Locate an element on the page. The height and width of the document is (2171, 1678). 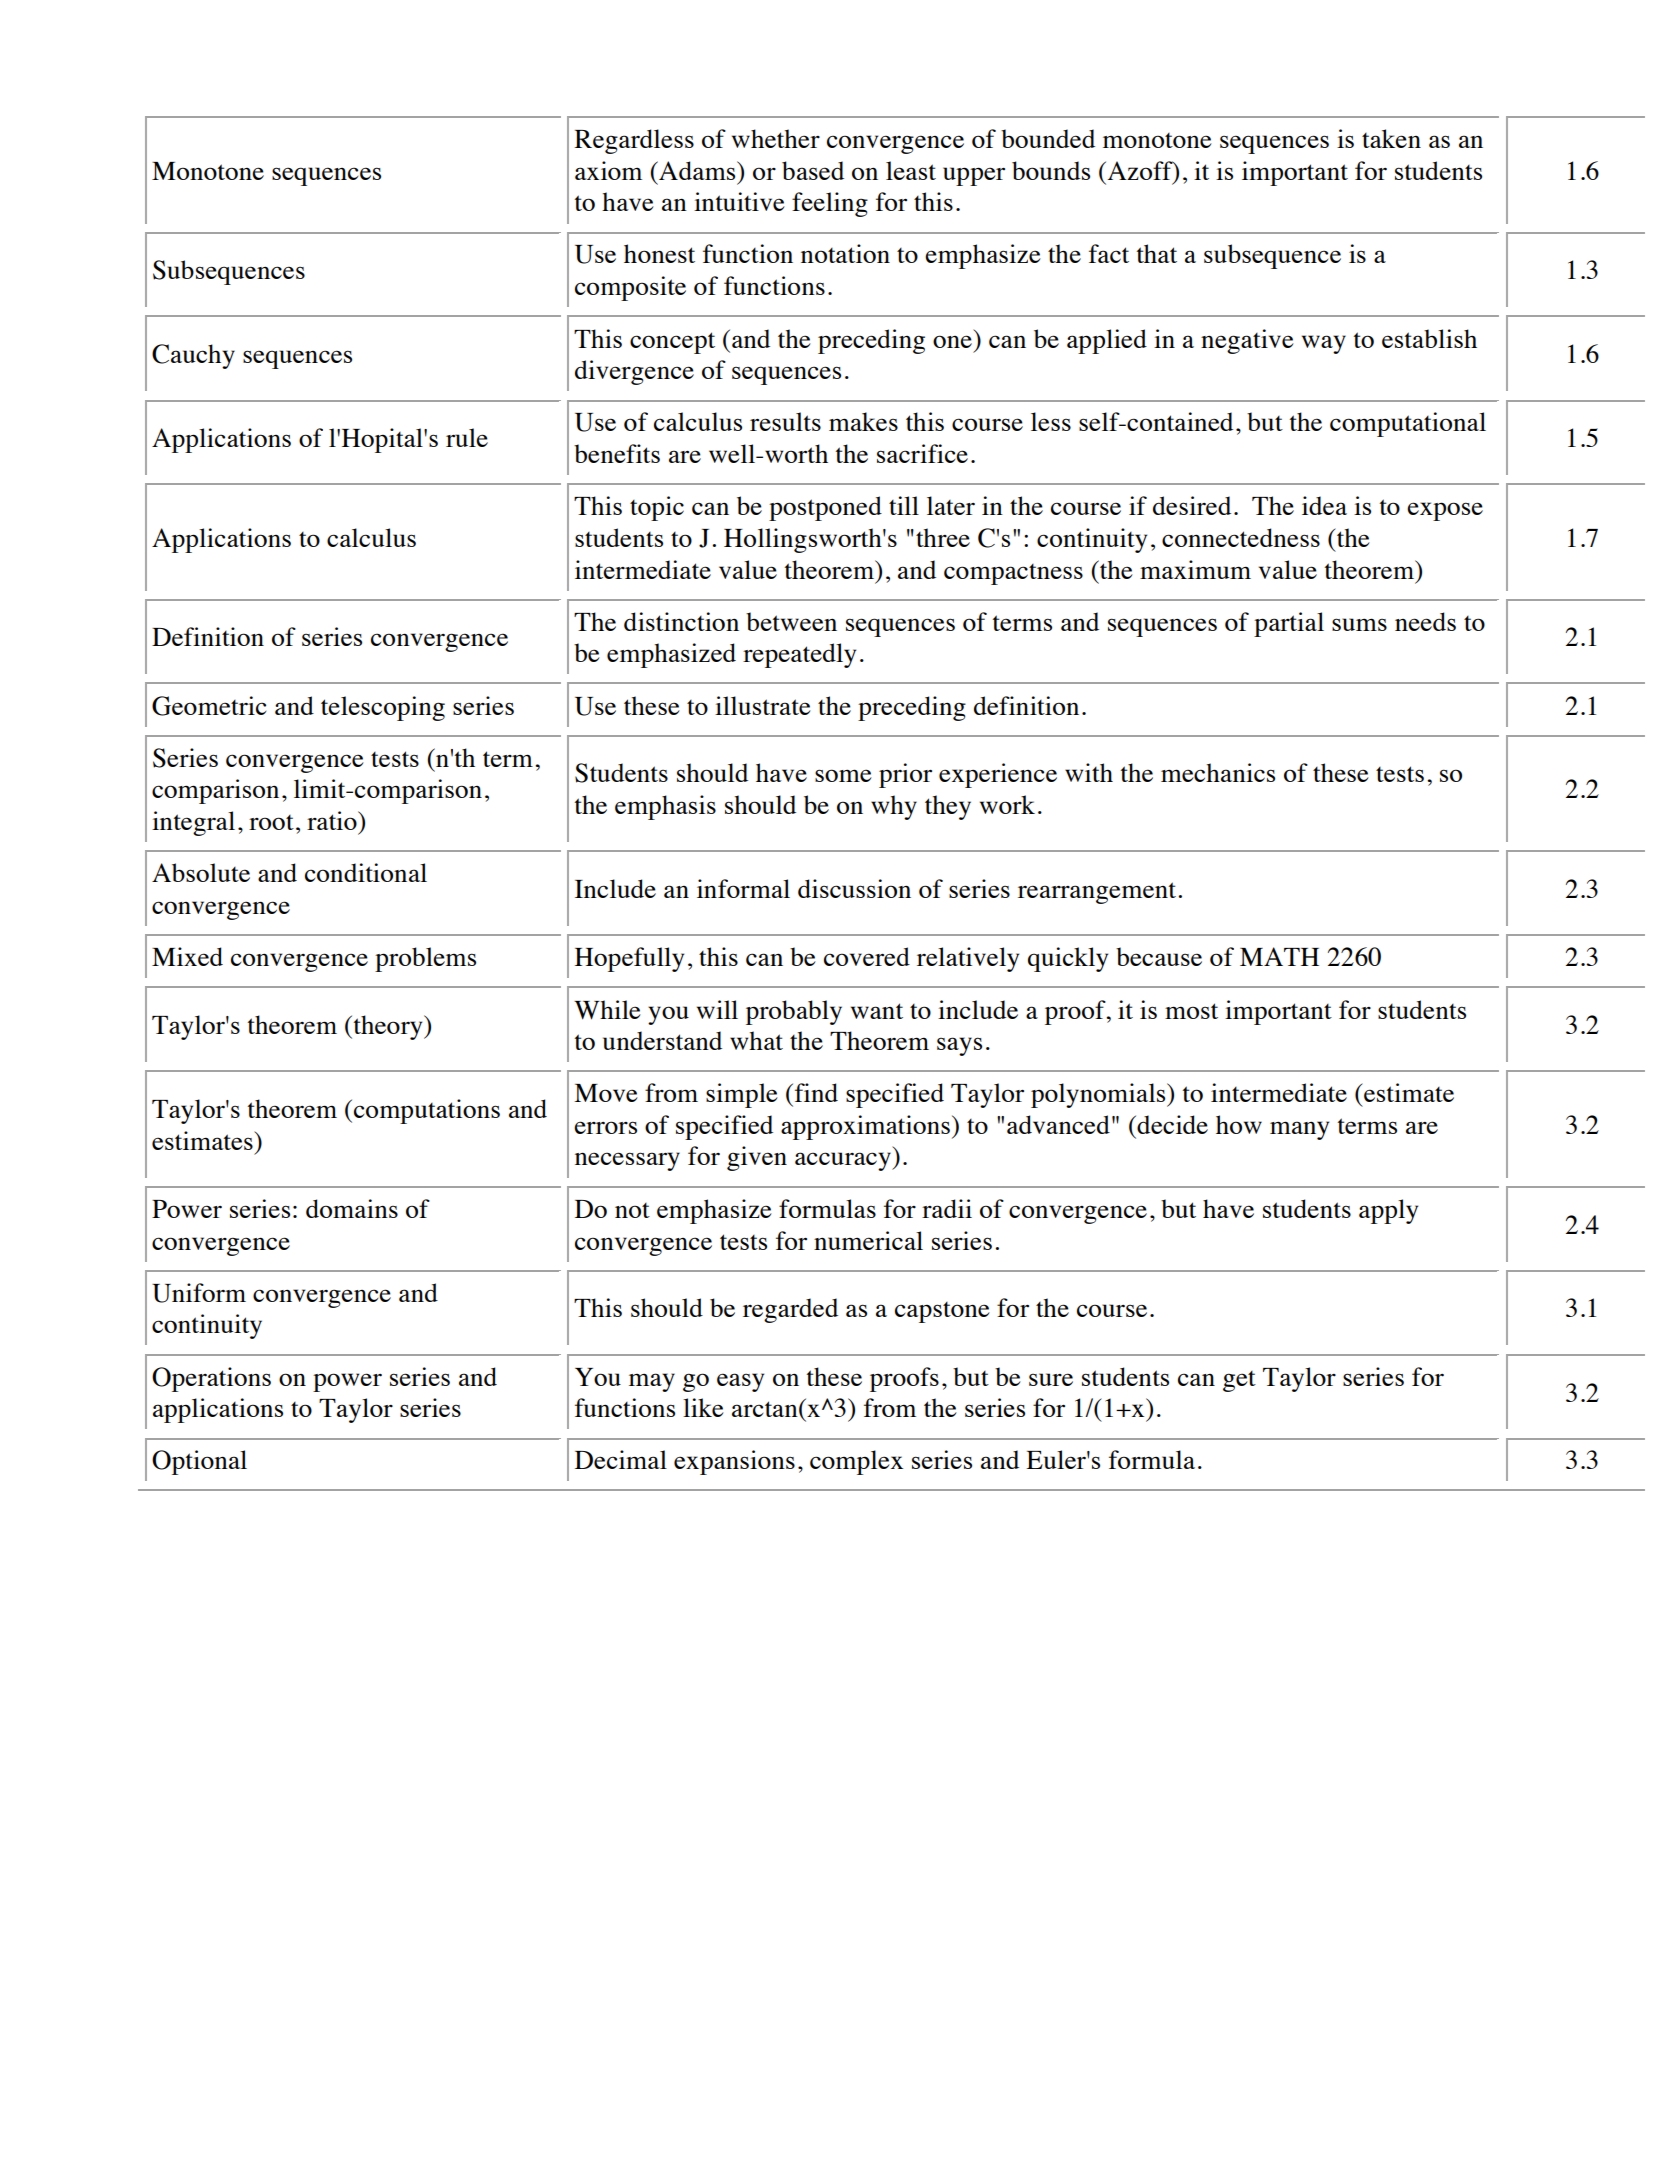
partial is located at coordinates (1289, 624).
